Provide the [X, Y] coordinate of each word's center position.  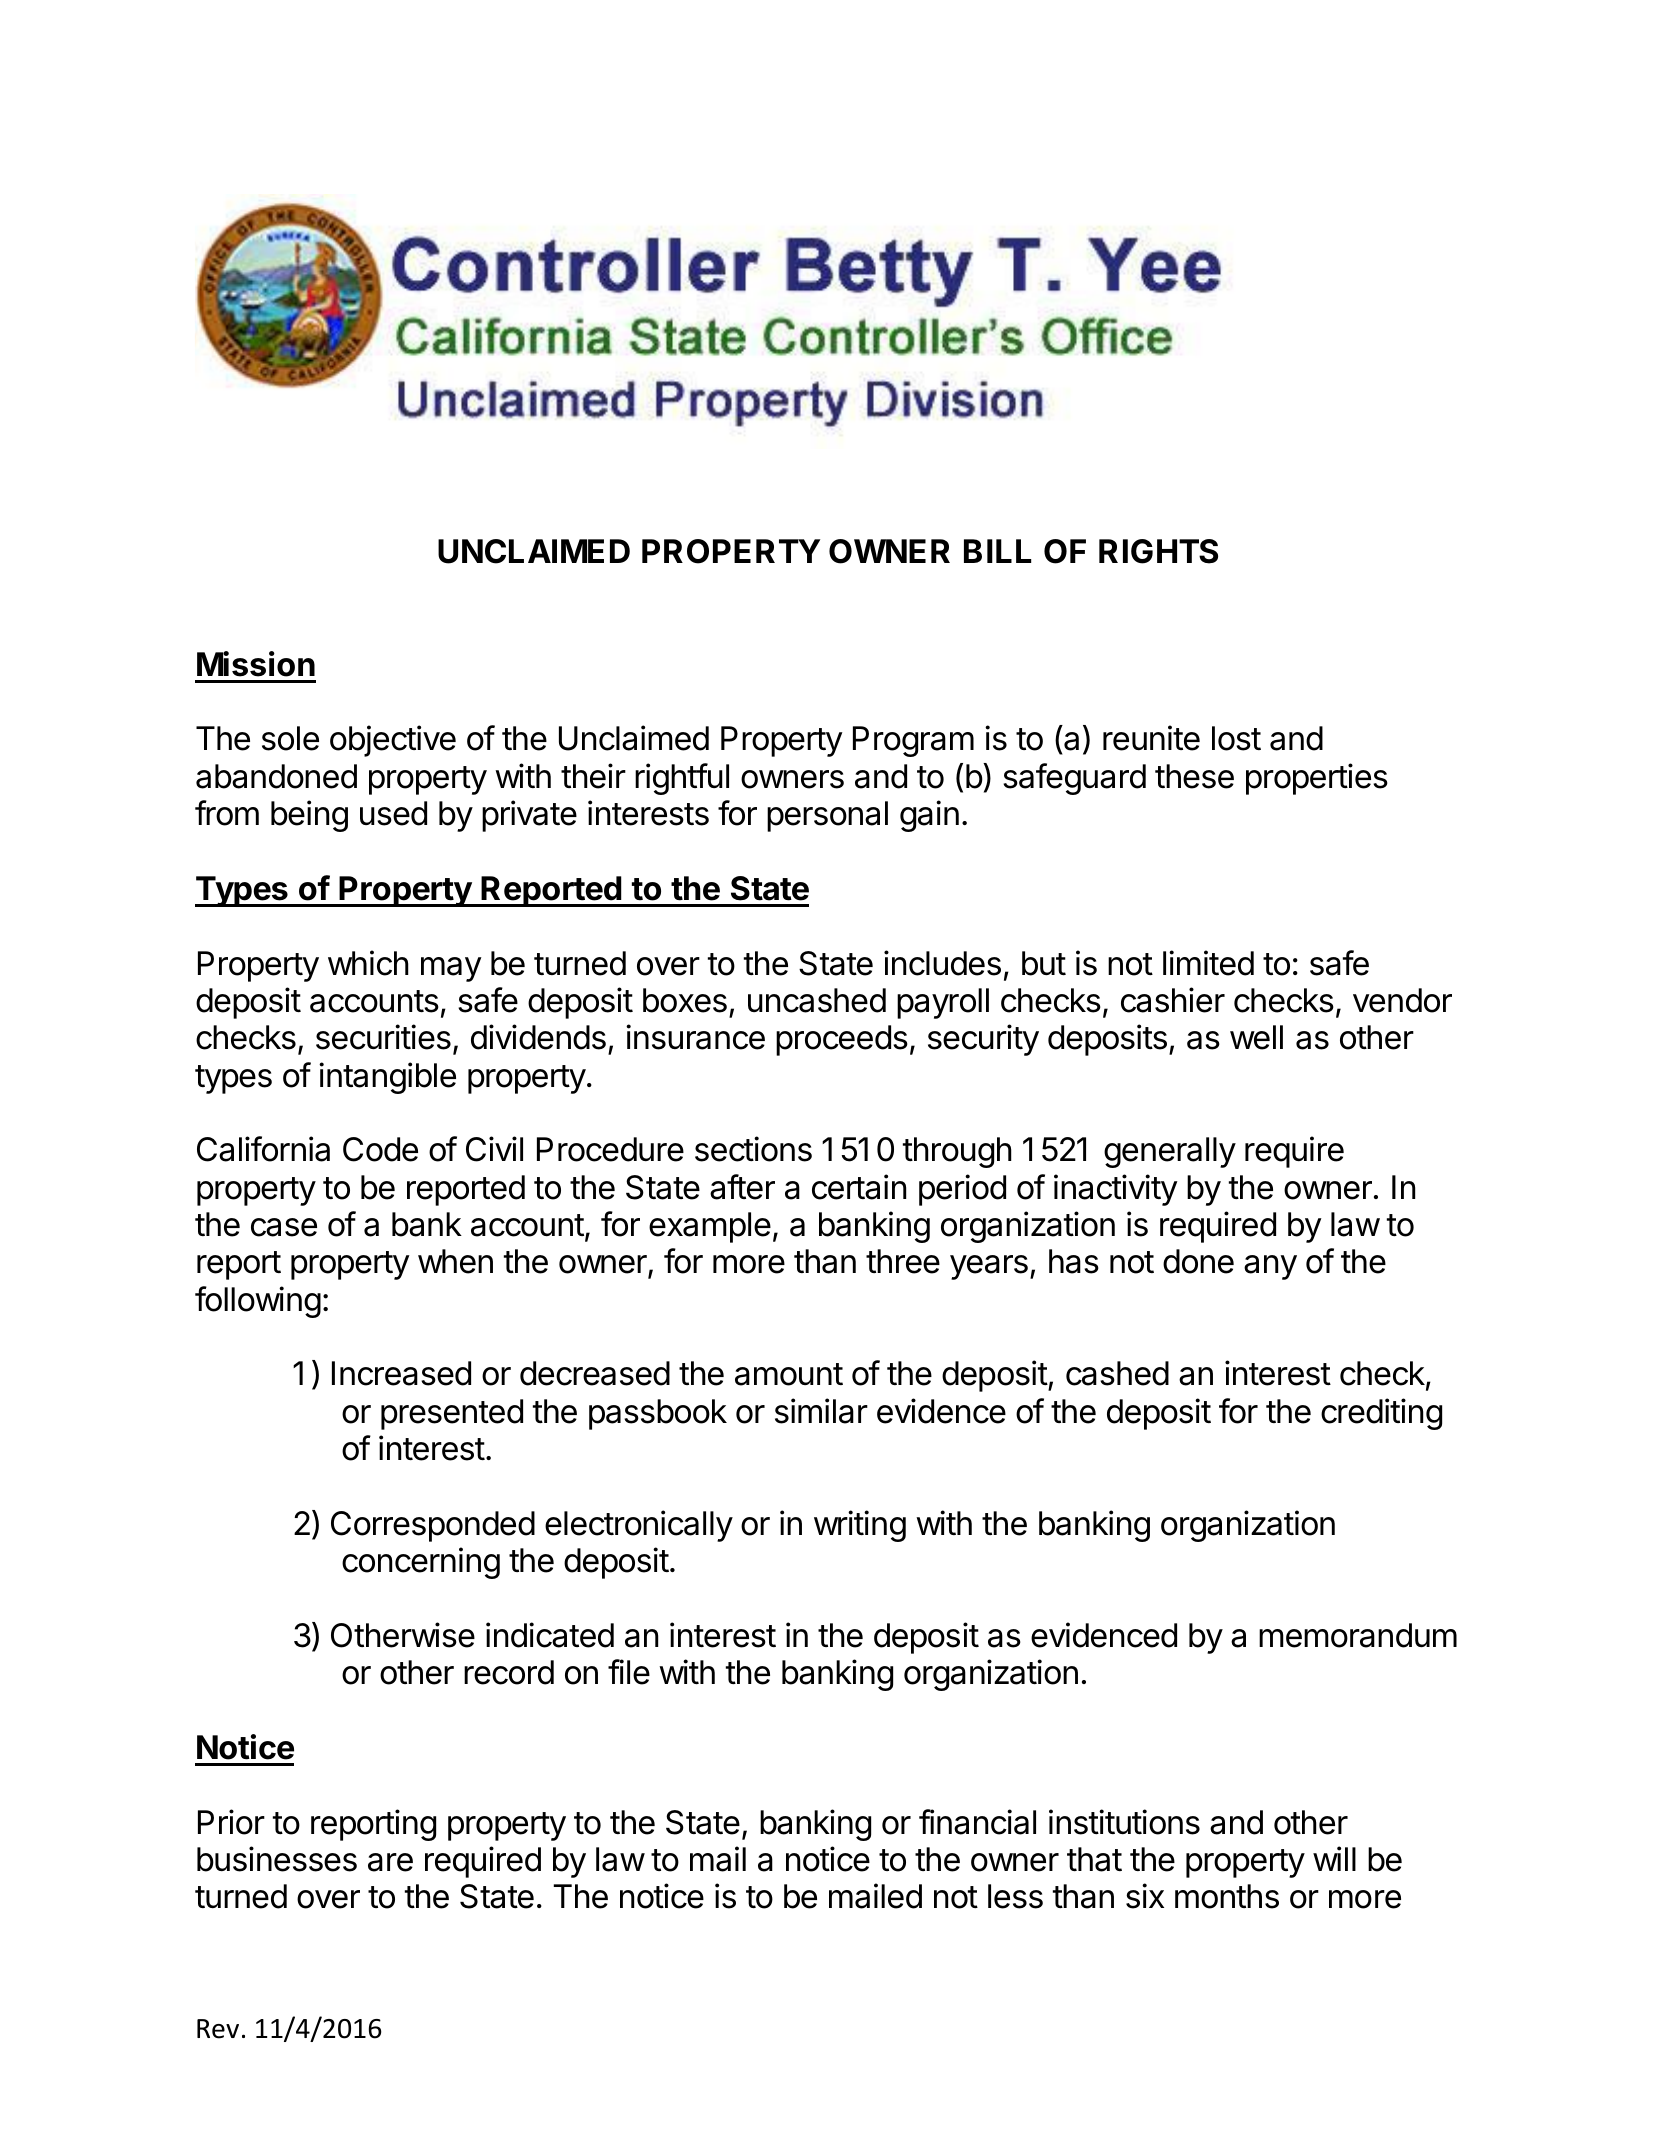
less [1015, 1896]
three [903, 1261]
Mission [256, 664]
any [1270, 1267]
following [258, 1302]
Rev [218, 2029]
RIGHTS [1158, 551]
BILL [997, 551]
